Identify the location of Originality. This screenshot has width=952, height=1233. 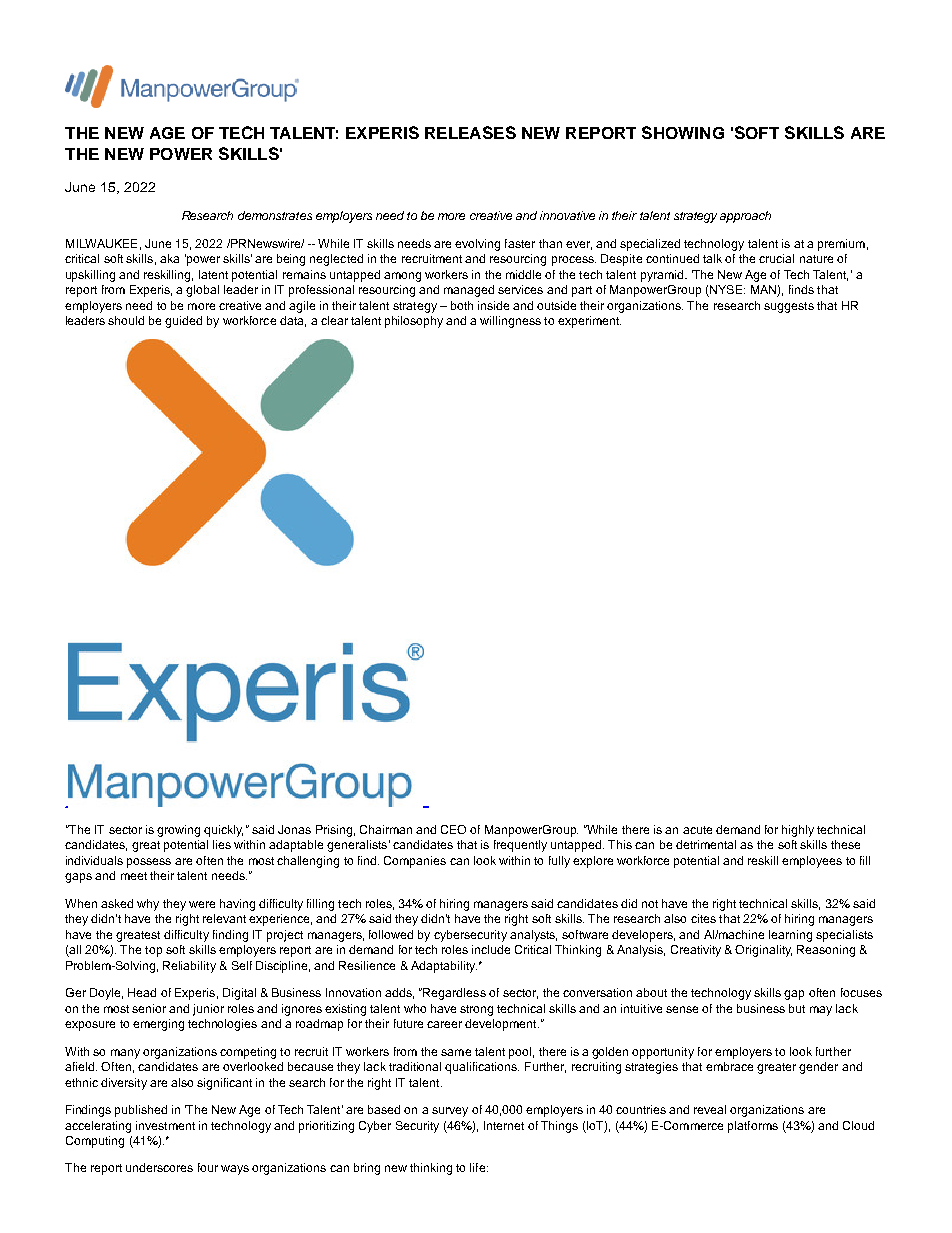
(763, 951).
